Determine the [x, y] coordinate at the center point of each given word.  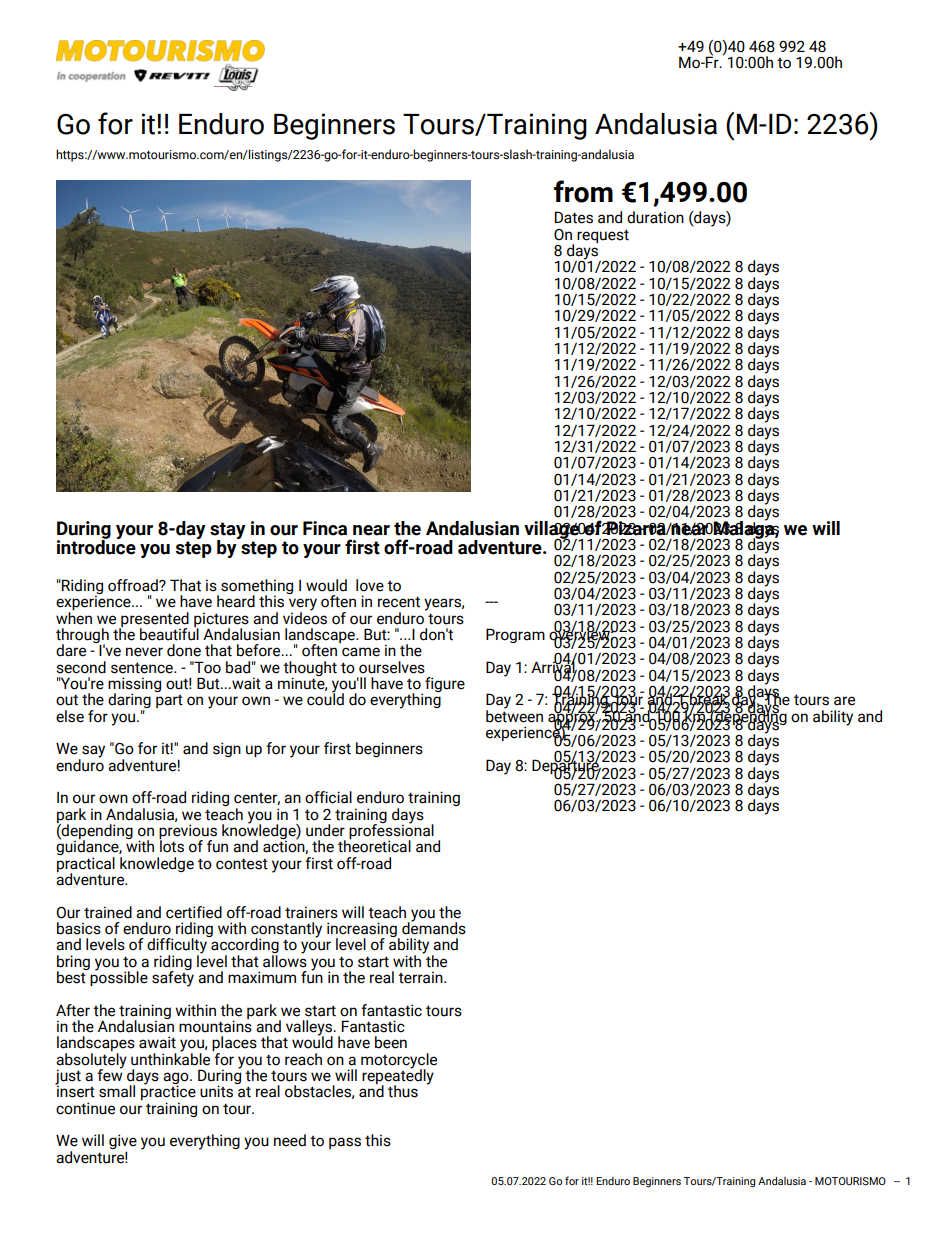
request [603, 236]
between [514, 715]
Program [515, 635]
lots [171, 845]
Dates [574, 217]
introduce [96, 546]
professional [391, 832]
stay [228, 531]
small [117, 1091]
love [370, 585]
